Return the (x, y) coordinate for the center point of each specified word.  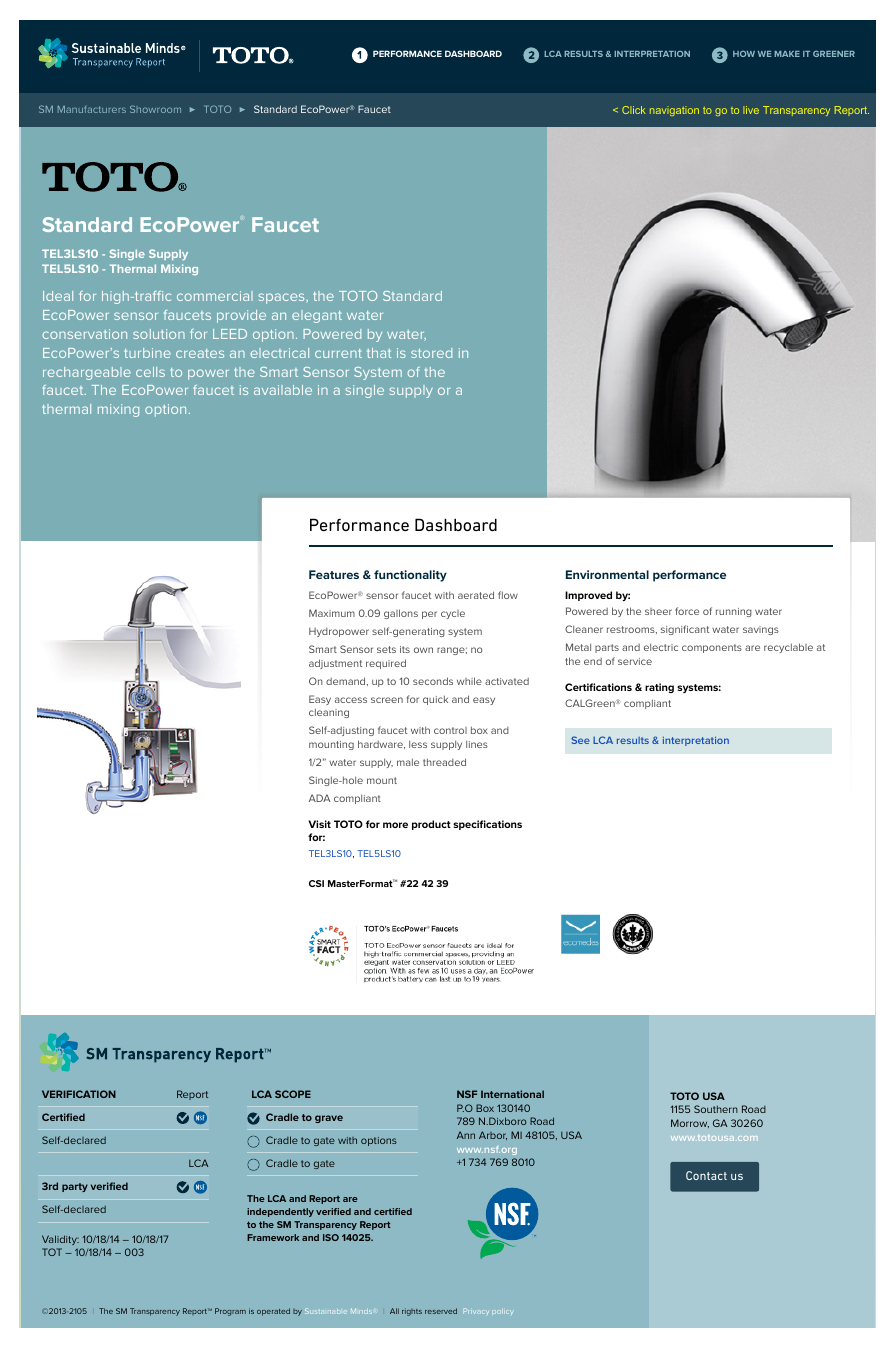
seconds (433, 681)
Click (633, 110)
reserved (441, 1311)
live (751, 110)
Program (230, 1312)
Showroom (155, 109)
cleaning (329, 713)
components (712, 648)
